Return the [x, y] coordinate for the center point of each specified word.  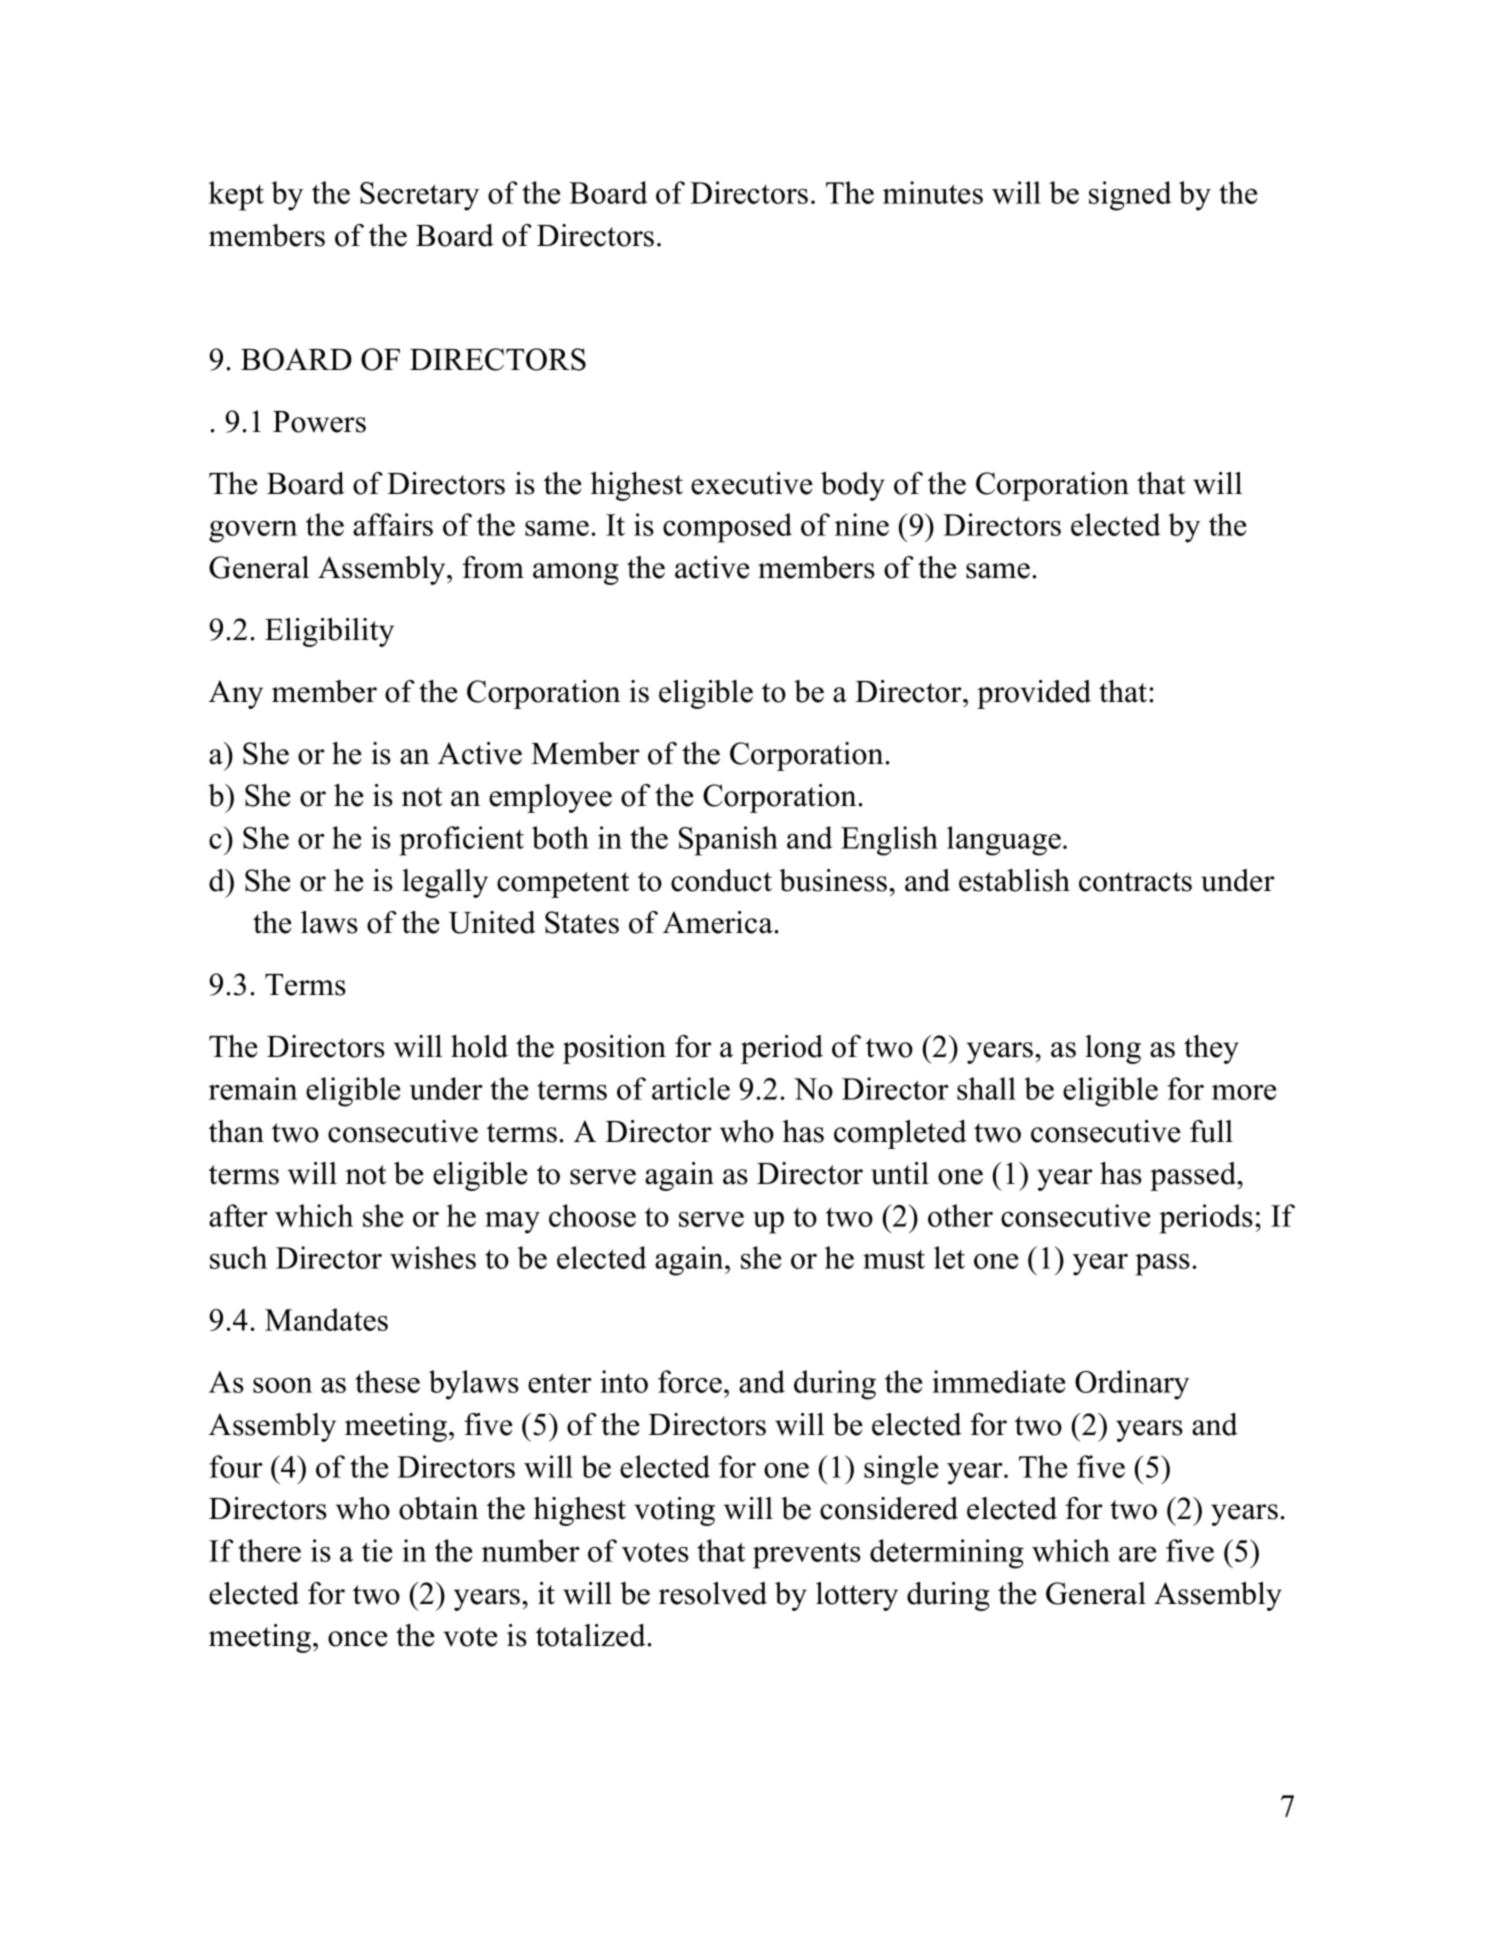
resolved [713, 1593]
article [691, 1088]
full [1211, 1131]
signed [1130, 196]
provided [1034, 694]
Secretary [419, 196]
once [358, 1639]
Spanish [728, 841]
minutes [933, 192]
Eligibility [329, 632]
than [236, 1131]
